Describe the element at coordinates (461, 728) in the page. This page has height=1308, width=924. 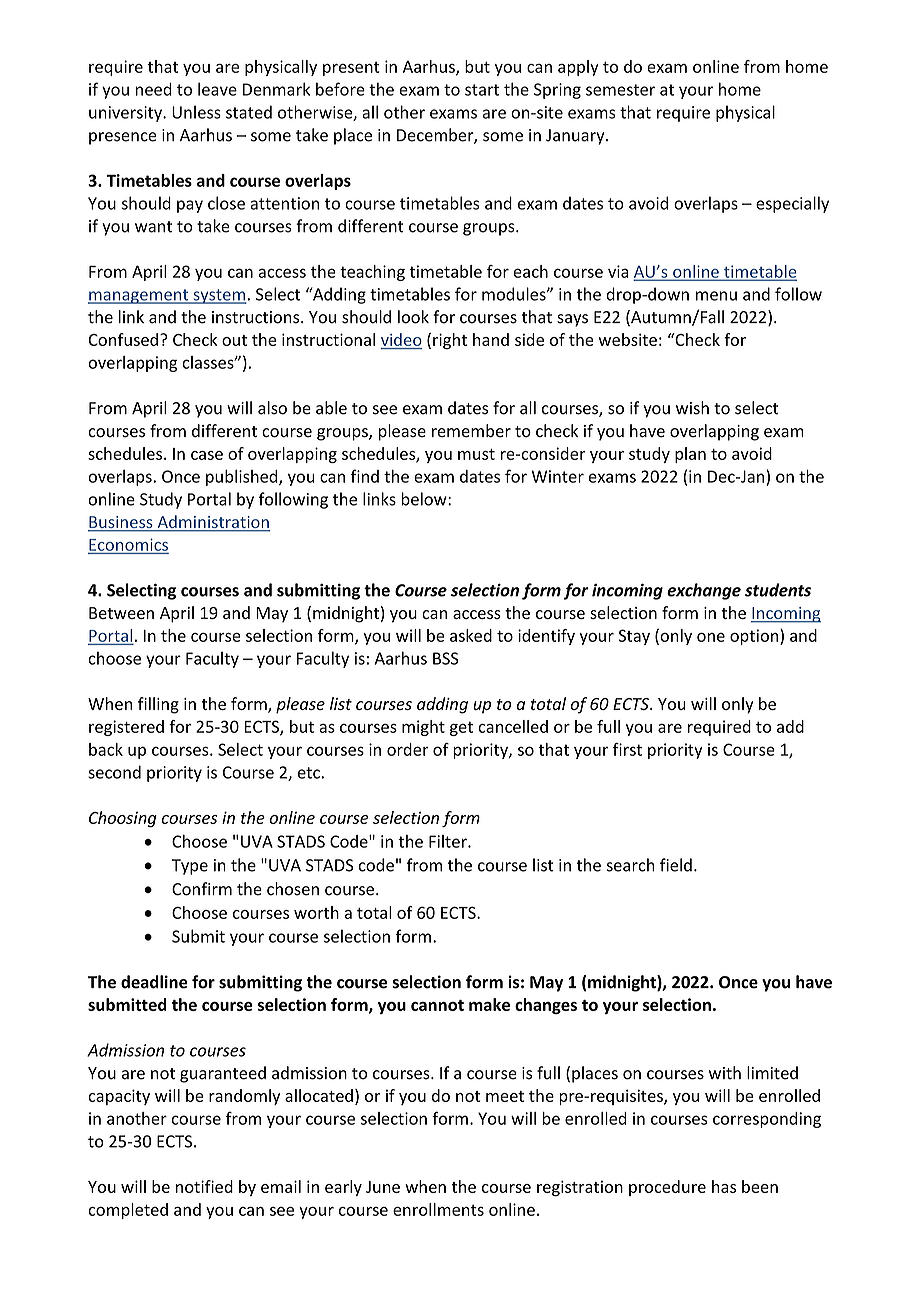
I see `get` at that location.
